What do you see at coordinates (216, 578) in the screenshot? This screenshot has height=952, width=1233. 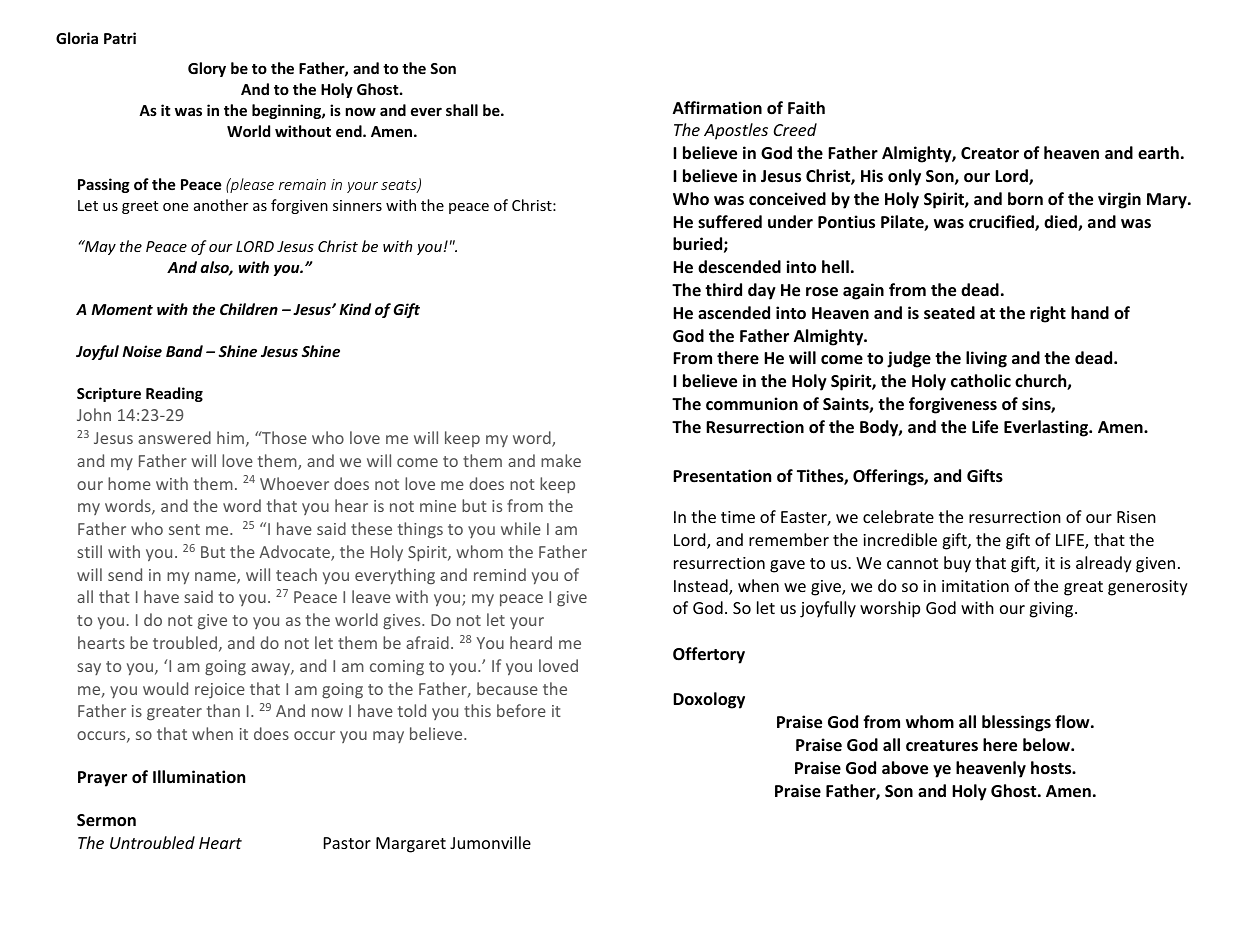 I see `name` at bounding box center [216, 578].
